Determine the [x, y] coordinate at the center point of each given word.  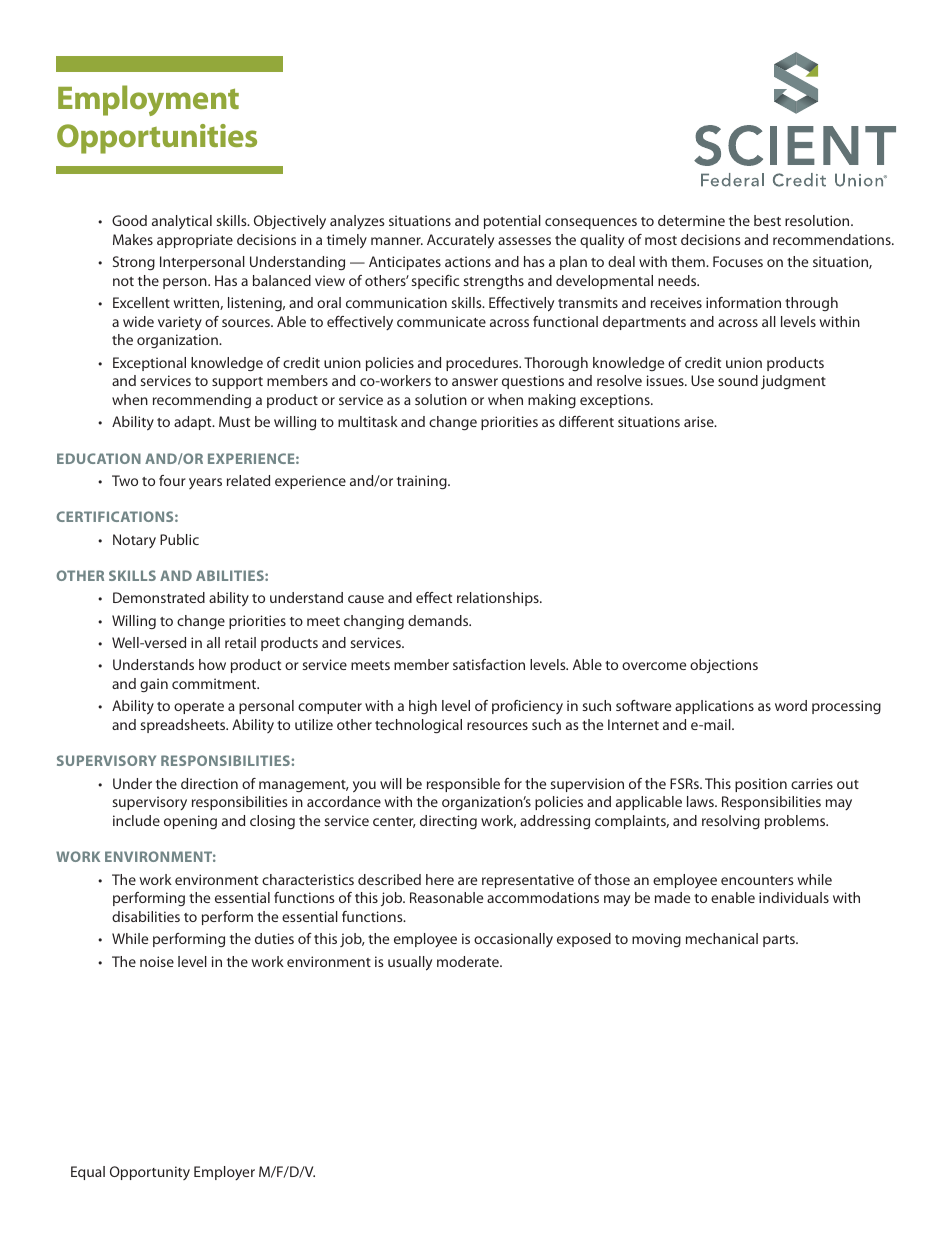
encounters [757, 880]
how [212, 664]
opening [190, 822]
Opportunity [150, 1173]
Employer [224, 1173]
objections [724, 666]
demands [439, 620]
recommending [202, 401]
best [767, 220]
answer [475, 382]
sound [738, 380]
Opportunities [157, 139]
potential [512, 222]
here [440, 879]
